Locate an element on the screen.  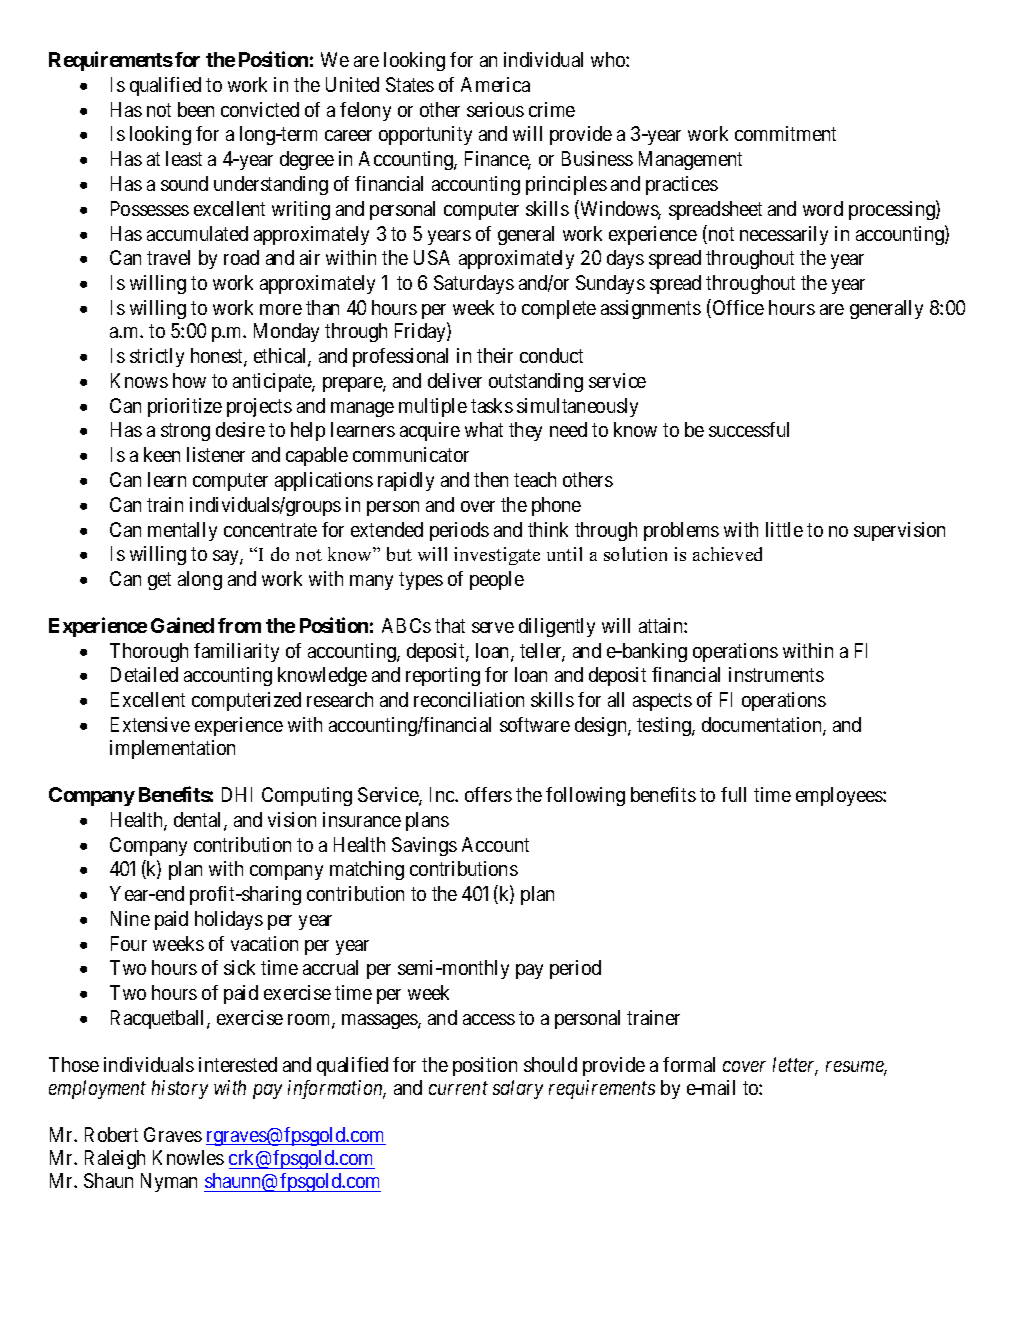
that is located at coordinates (450, 625).
